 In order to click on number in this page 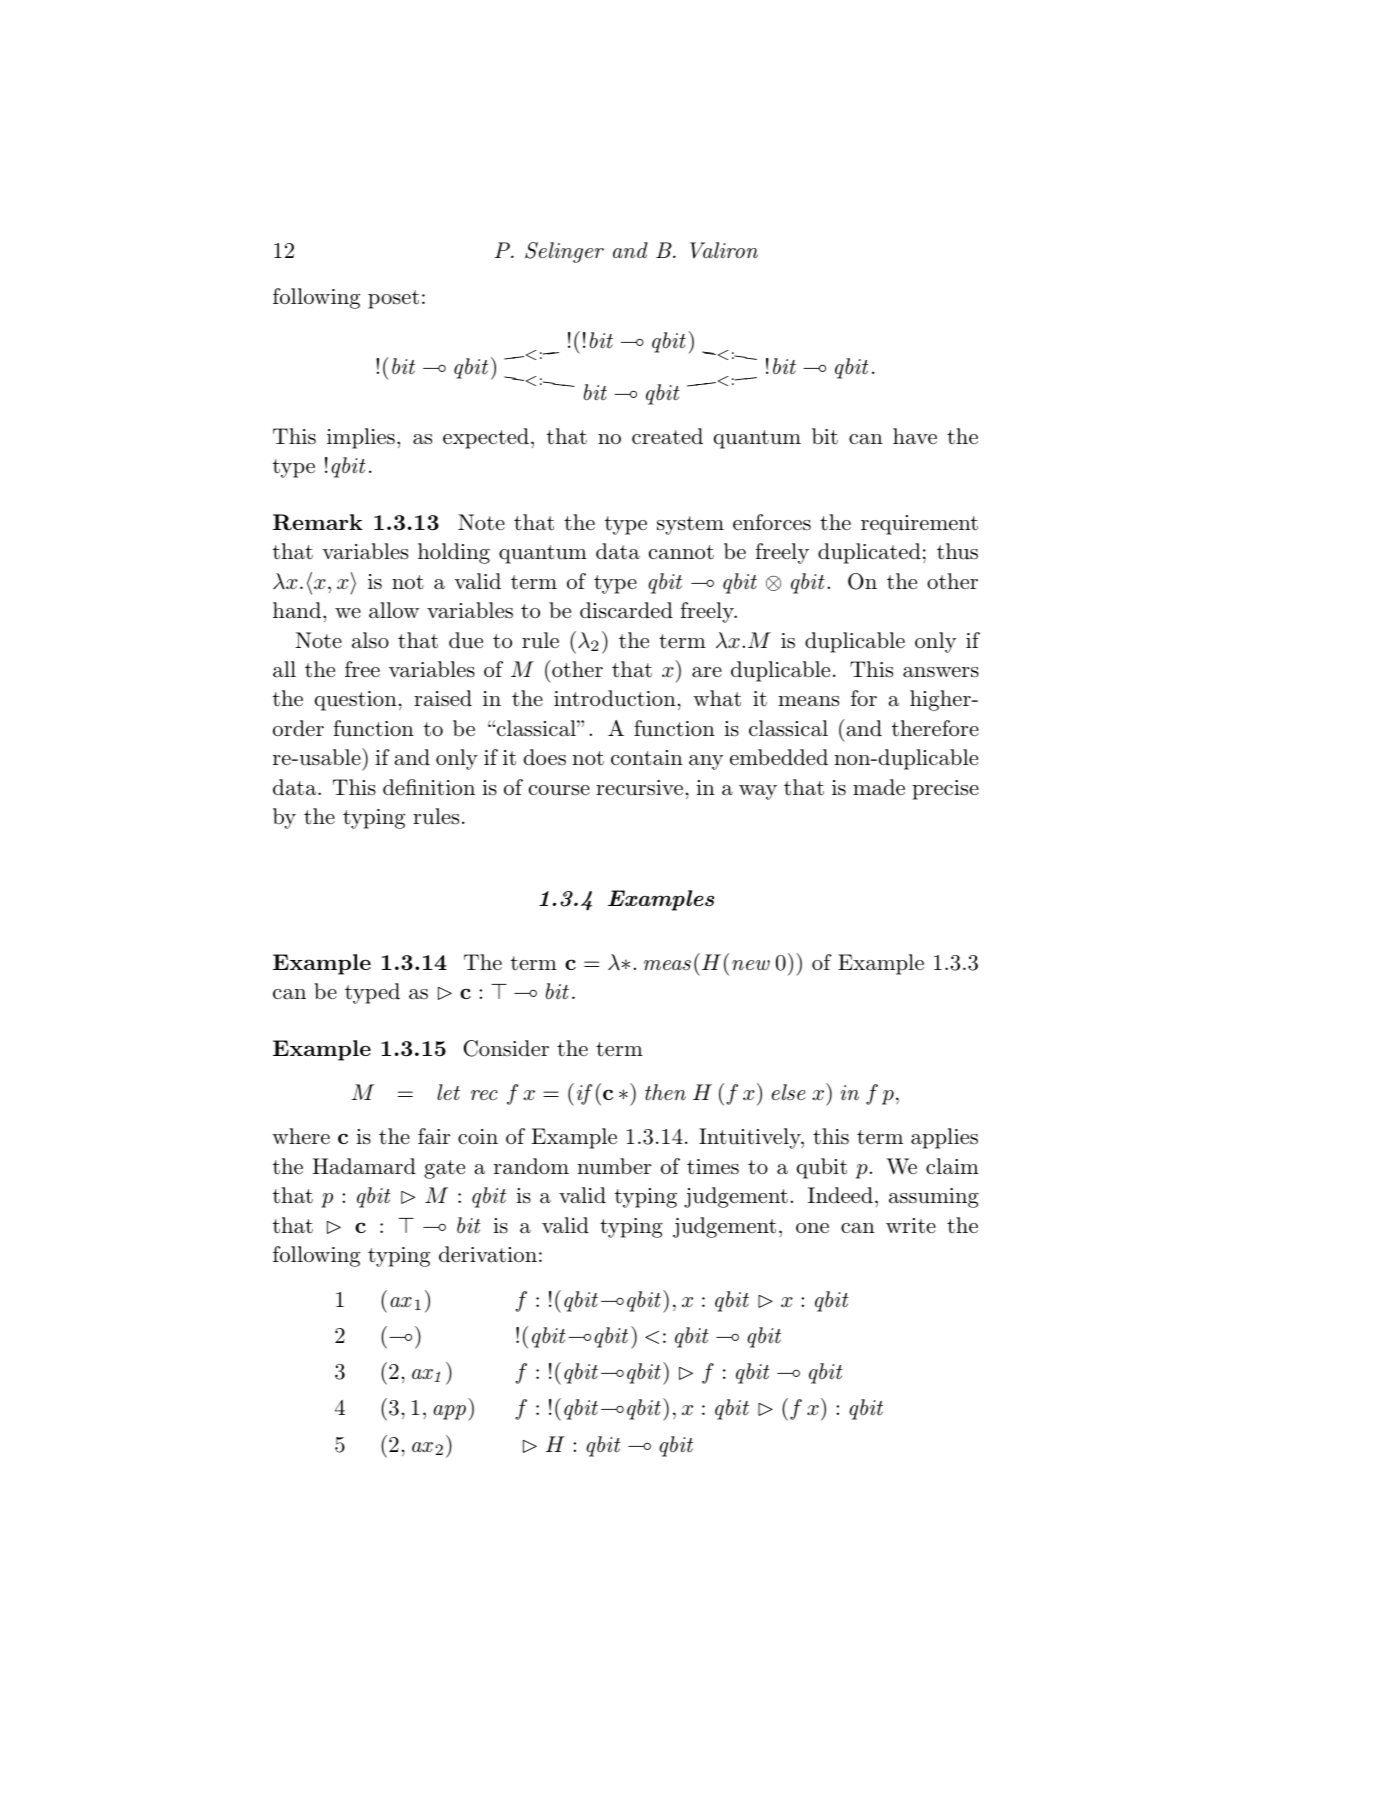, I will do `click(614, 1166)`.
